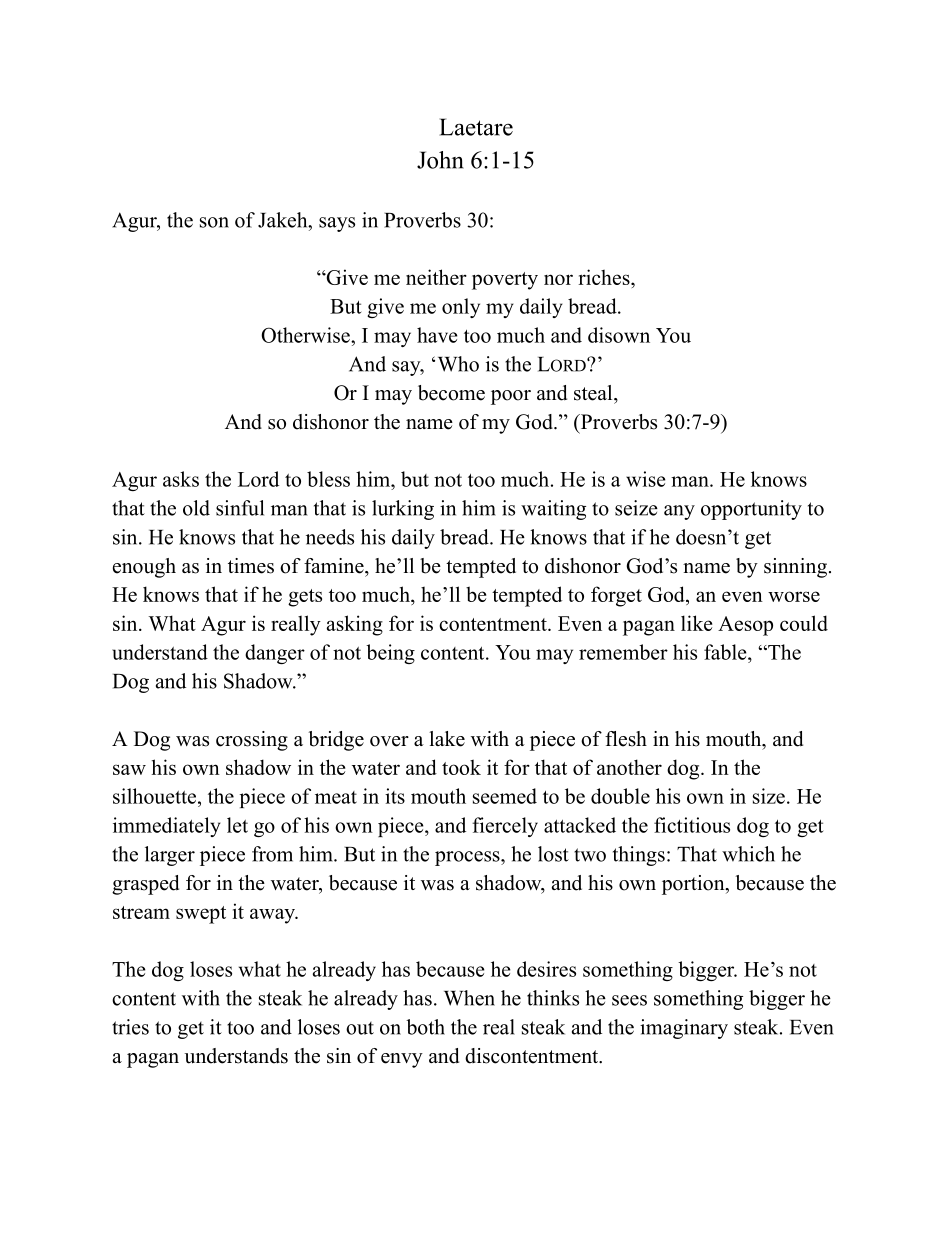  Describe the element at coordinates (440, 160) in the page. I see `John` at that location.
